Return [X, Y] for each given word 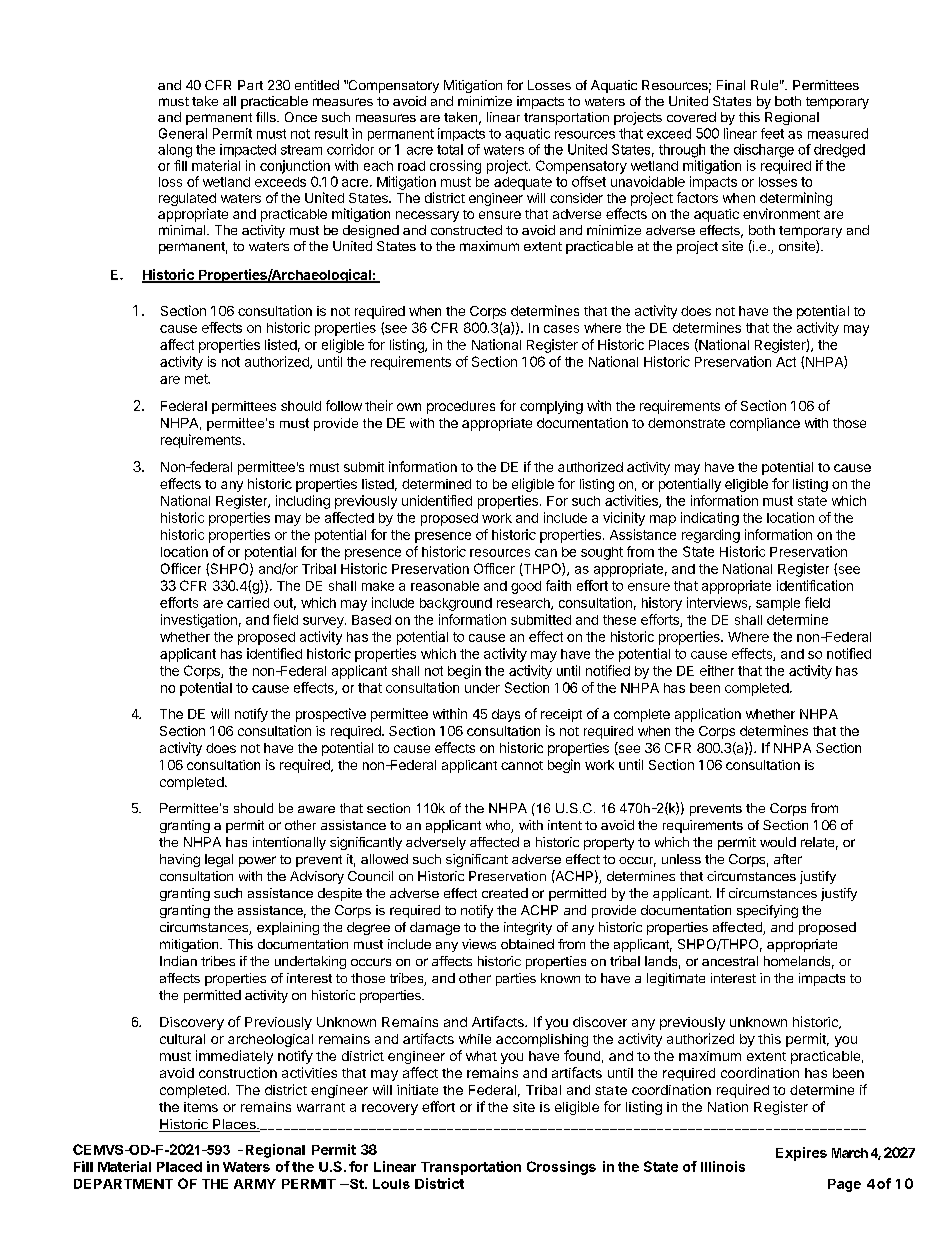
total [450, 149]
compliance [765, 424]
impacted [248, 150]
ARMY [255, 1184]
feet [772, 133]
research [524, 604]
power [257, 861]
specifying [767, 911]
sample [778, 604]
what [481, 1056]
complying [551, 407]
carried [248, 602]
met [197, 379]
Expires [801, 1154]
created [505, 893]
